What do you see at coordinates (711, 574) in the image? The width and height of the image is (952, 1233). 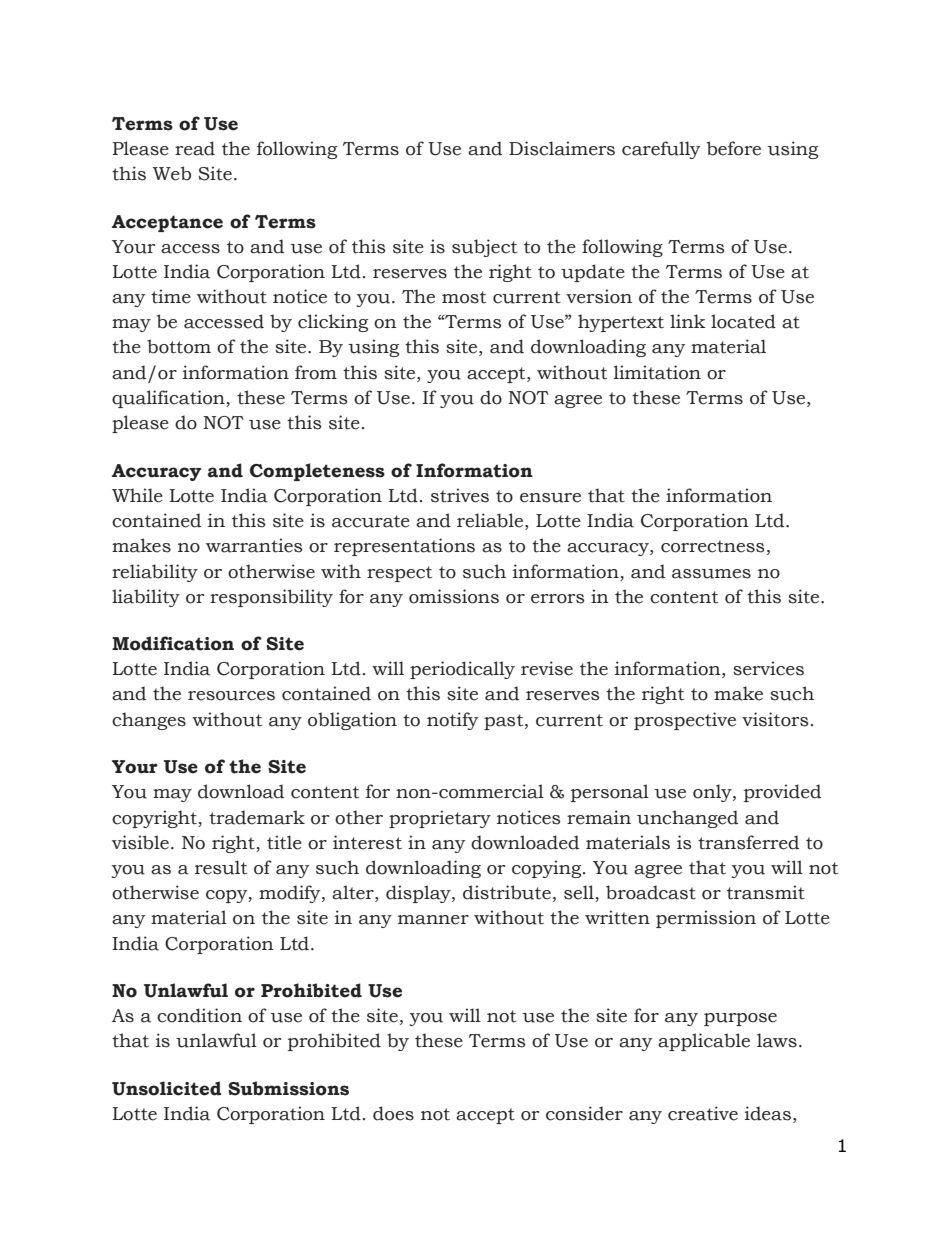 I see `assumes` at bounding box center [711, 574].
